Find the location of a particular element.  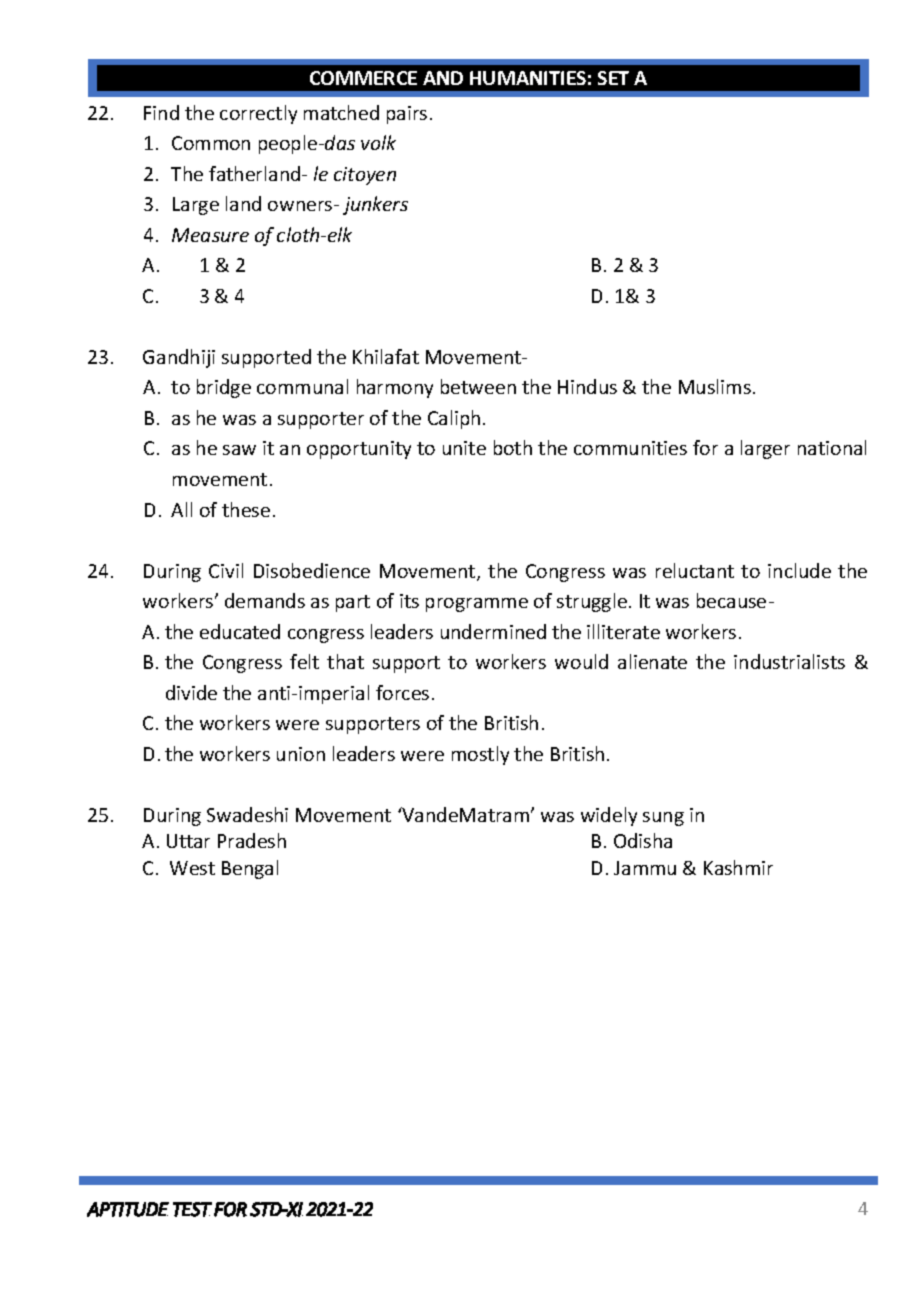

undermined is located at coordinates (493, 631).
